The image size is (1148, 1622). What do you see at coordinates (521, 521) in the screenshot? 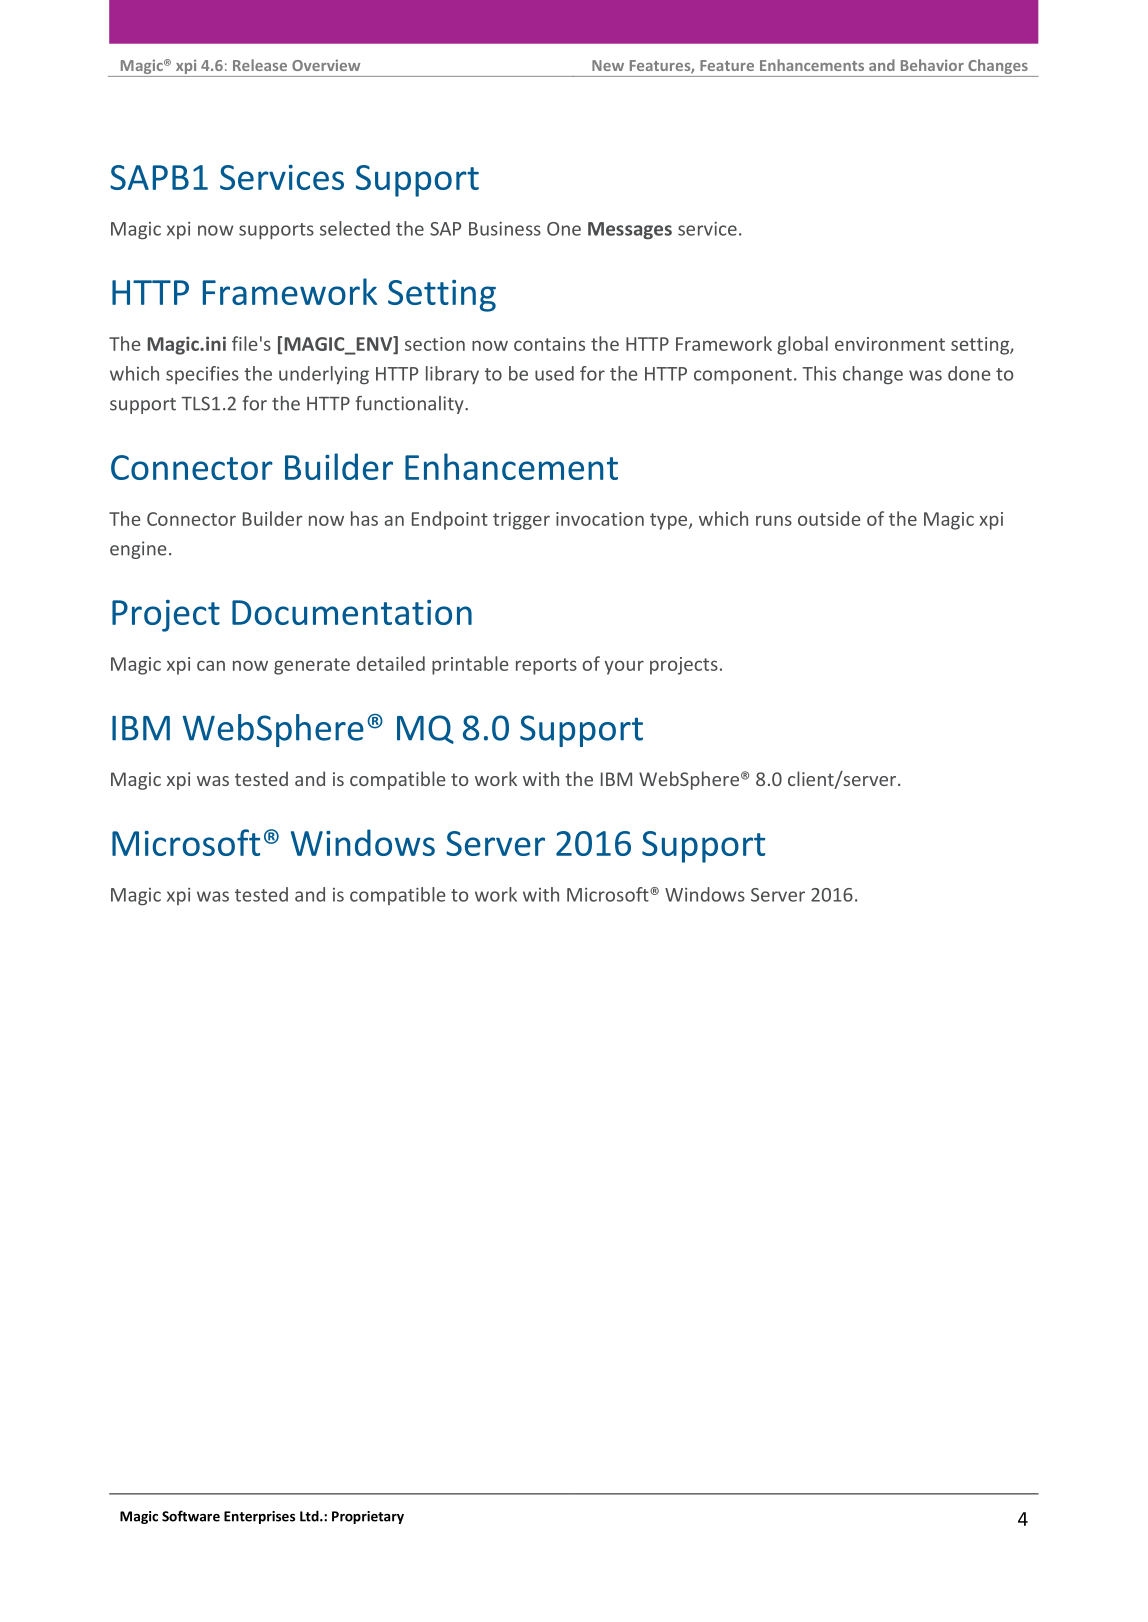
I see `trigger` at bounding box center [521, 521].
